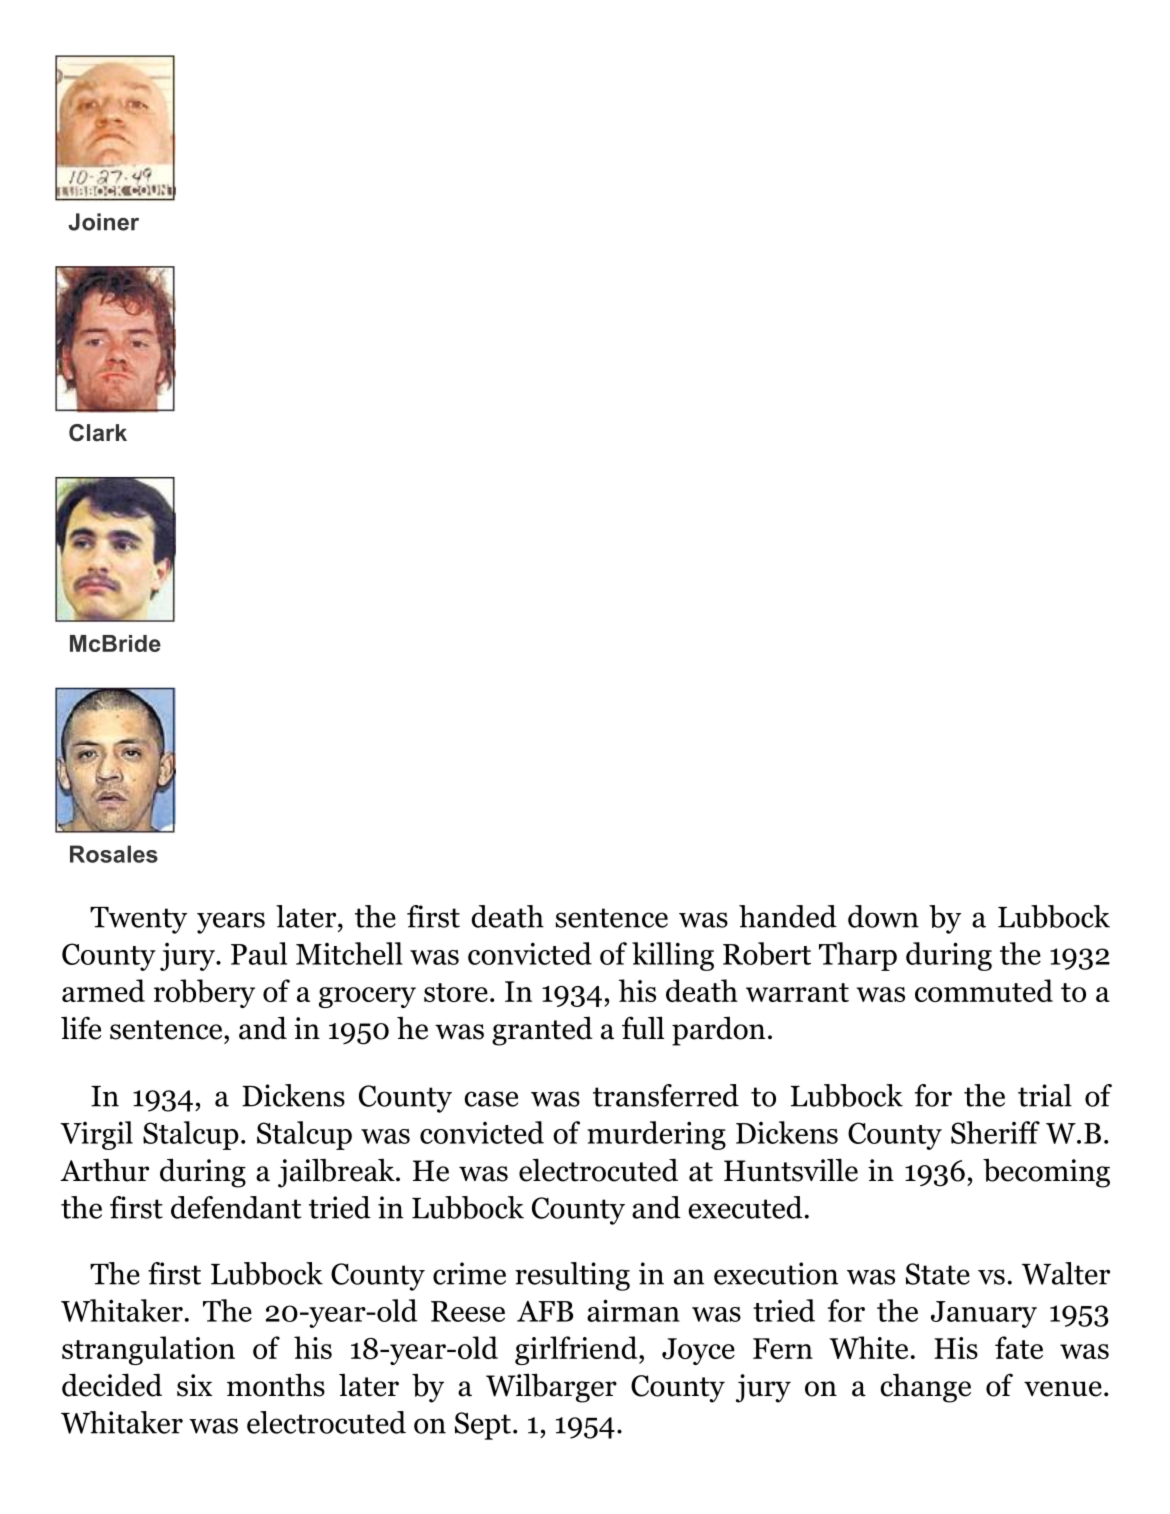  What do you see at coordinates (98, 433) in the page?
I see `Clark` at bounding box center [98, 433].
